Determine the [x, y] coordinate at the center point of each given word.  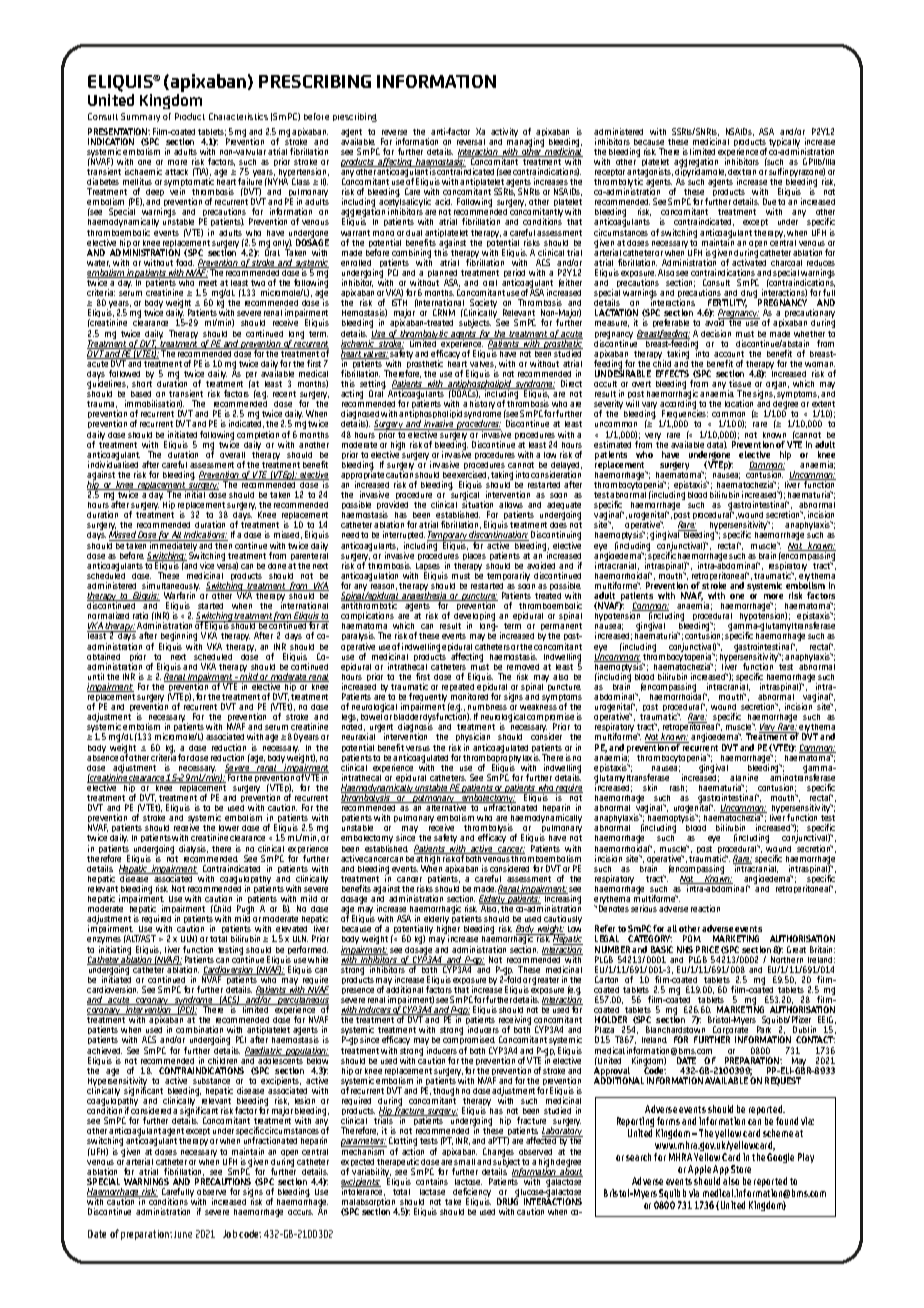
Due [769, 201]
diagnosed [360, 416]
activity [504, 132]
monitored [469, 696]
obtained [103, 656]
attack [176, 172]
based [141, 394]
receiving [515, 1022]
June [183, 1234]
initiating [115, 951]
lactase [432, 1192]
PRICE [707, 949]
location [739, 403]
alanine [744, 777]
